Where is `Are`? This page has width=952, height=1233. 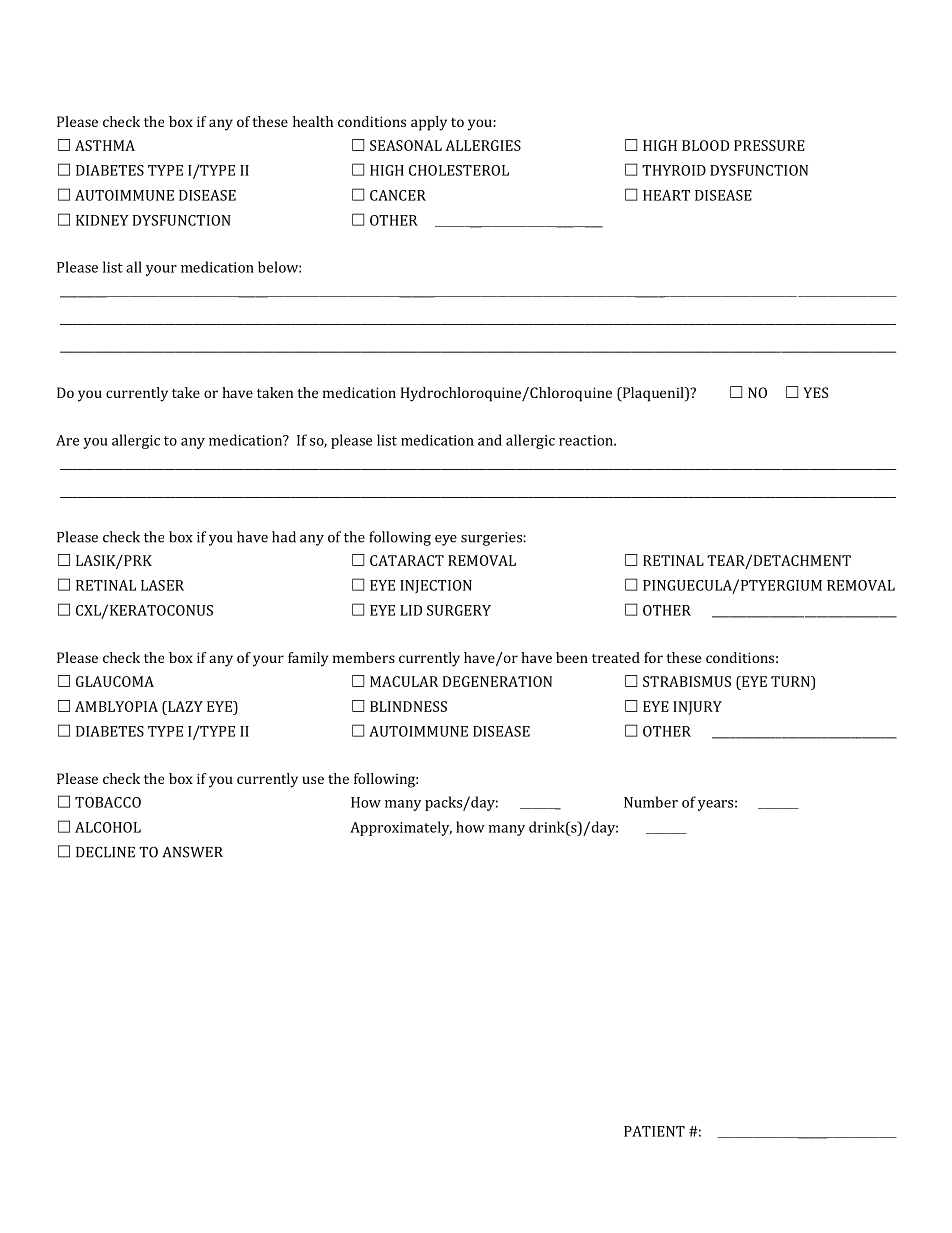
Are is located at coordinates (67, 440).
